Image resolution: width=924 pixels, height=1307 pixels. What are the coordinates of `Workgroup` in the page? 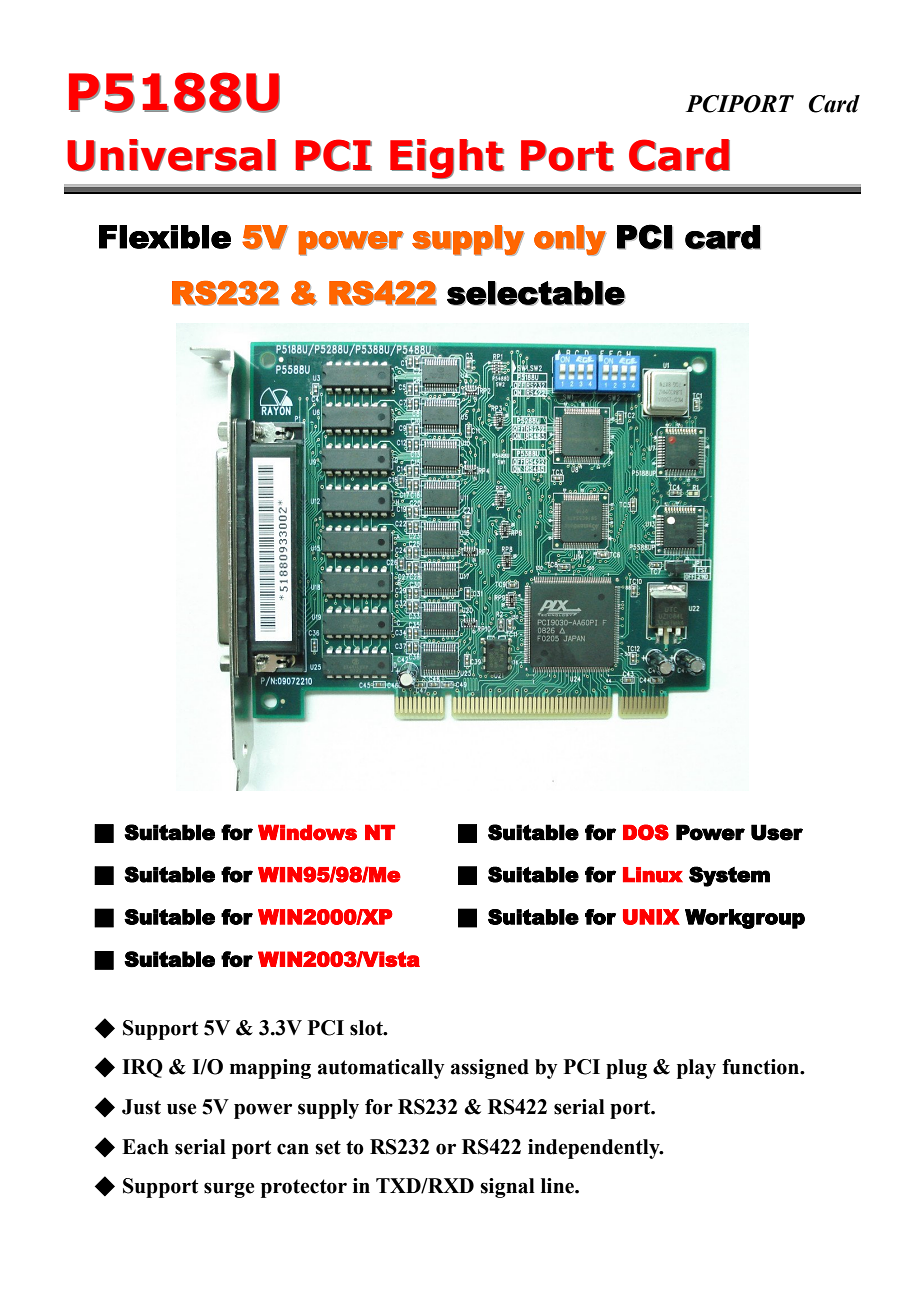 It's located at (745, 919).
